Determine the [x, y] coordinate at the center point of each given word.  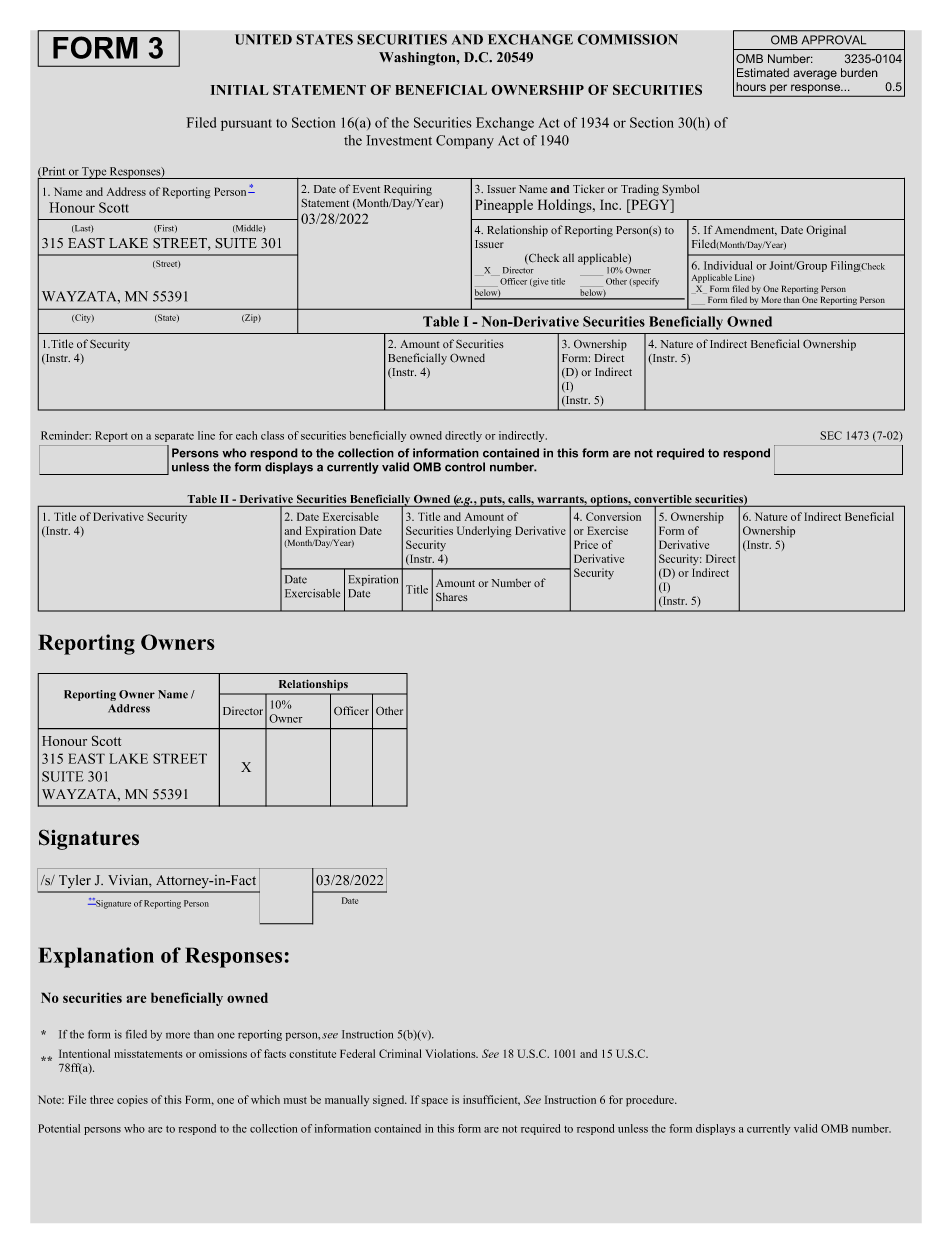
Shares [452, 597]
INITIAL [240, 90]
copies [132, 1101]
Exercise [607, 530]
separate [174, 437]
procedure [651, 1101]
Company [465, 142]
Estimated [763, 72]
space [434, 1102]
